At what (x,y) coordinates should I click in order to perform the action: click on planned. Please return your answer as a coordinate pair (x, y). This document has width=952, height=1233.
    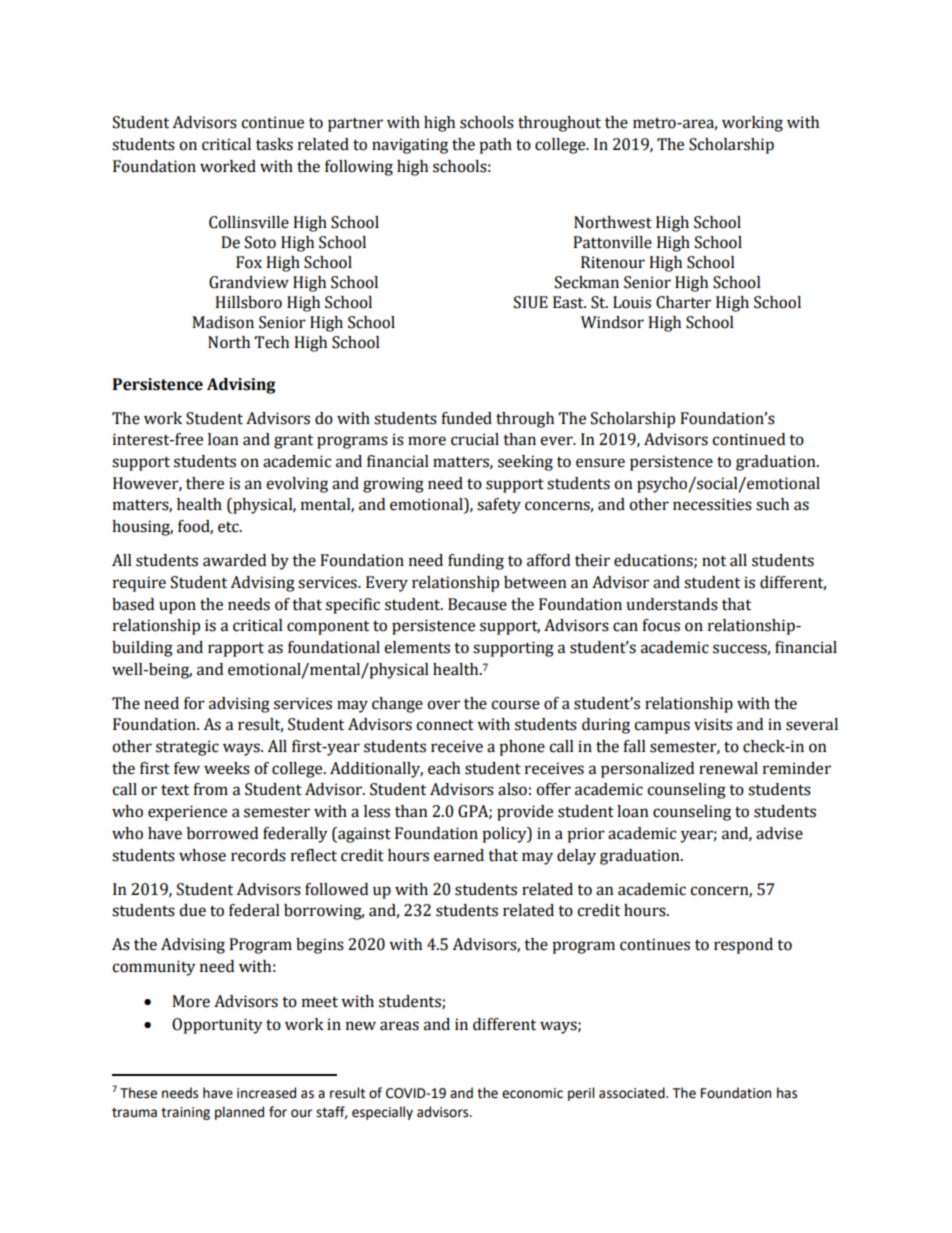
    Looking at the image, I should click on (239, 1113).
